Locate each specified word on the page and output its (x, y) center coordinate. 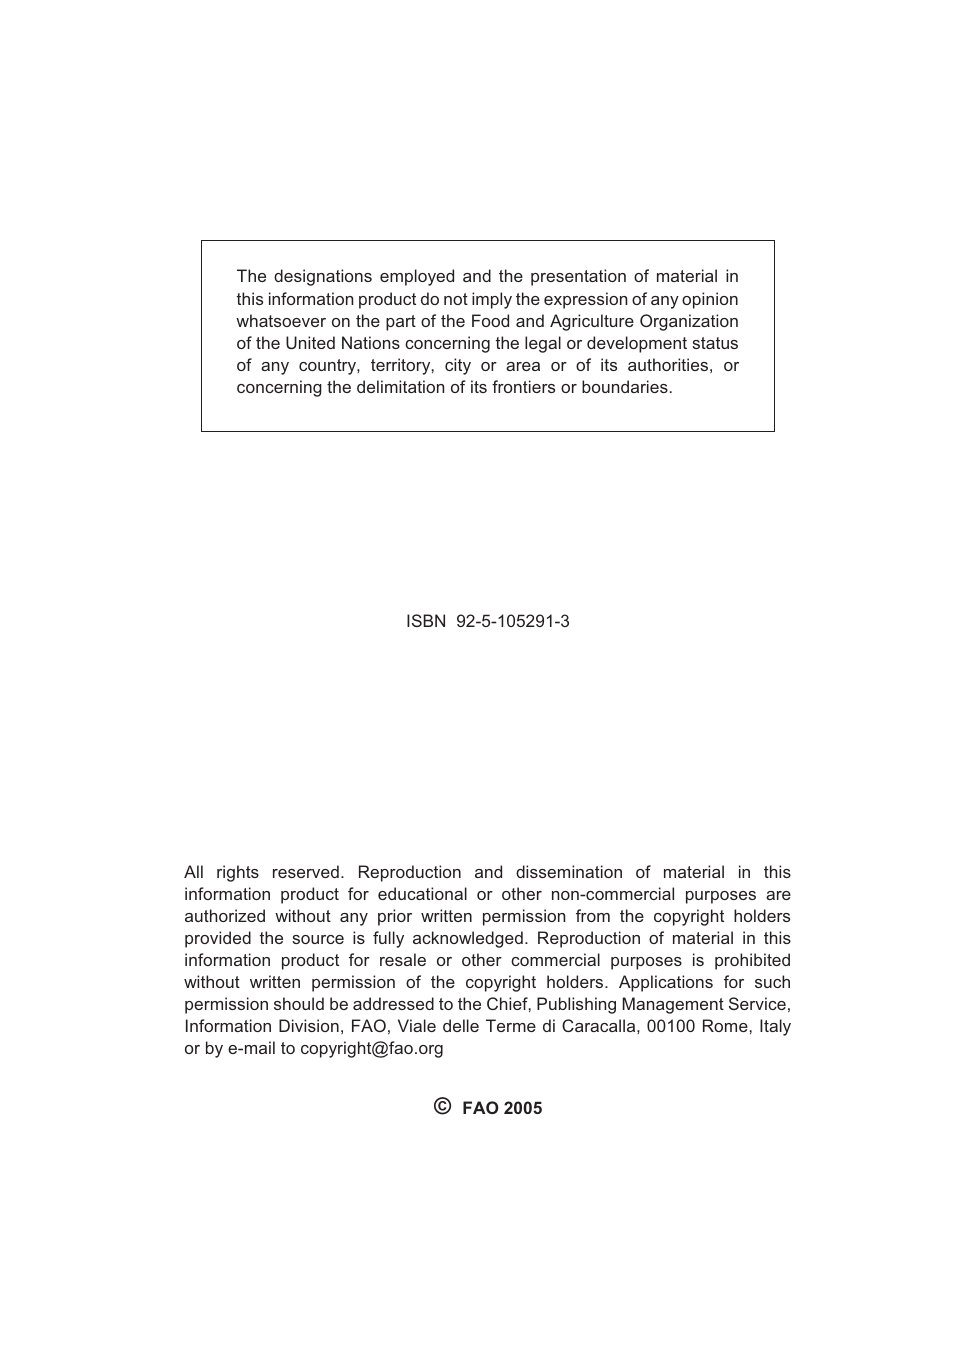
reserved (306, 871)
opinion (710, 300)
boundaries (625, 386)
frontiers (523, 386)
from (593, 915)
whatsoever (281, 320)
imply (492, 300)
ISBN (426, 620)
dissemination (569, 871)
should (299, 1003)
